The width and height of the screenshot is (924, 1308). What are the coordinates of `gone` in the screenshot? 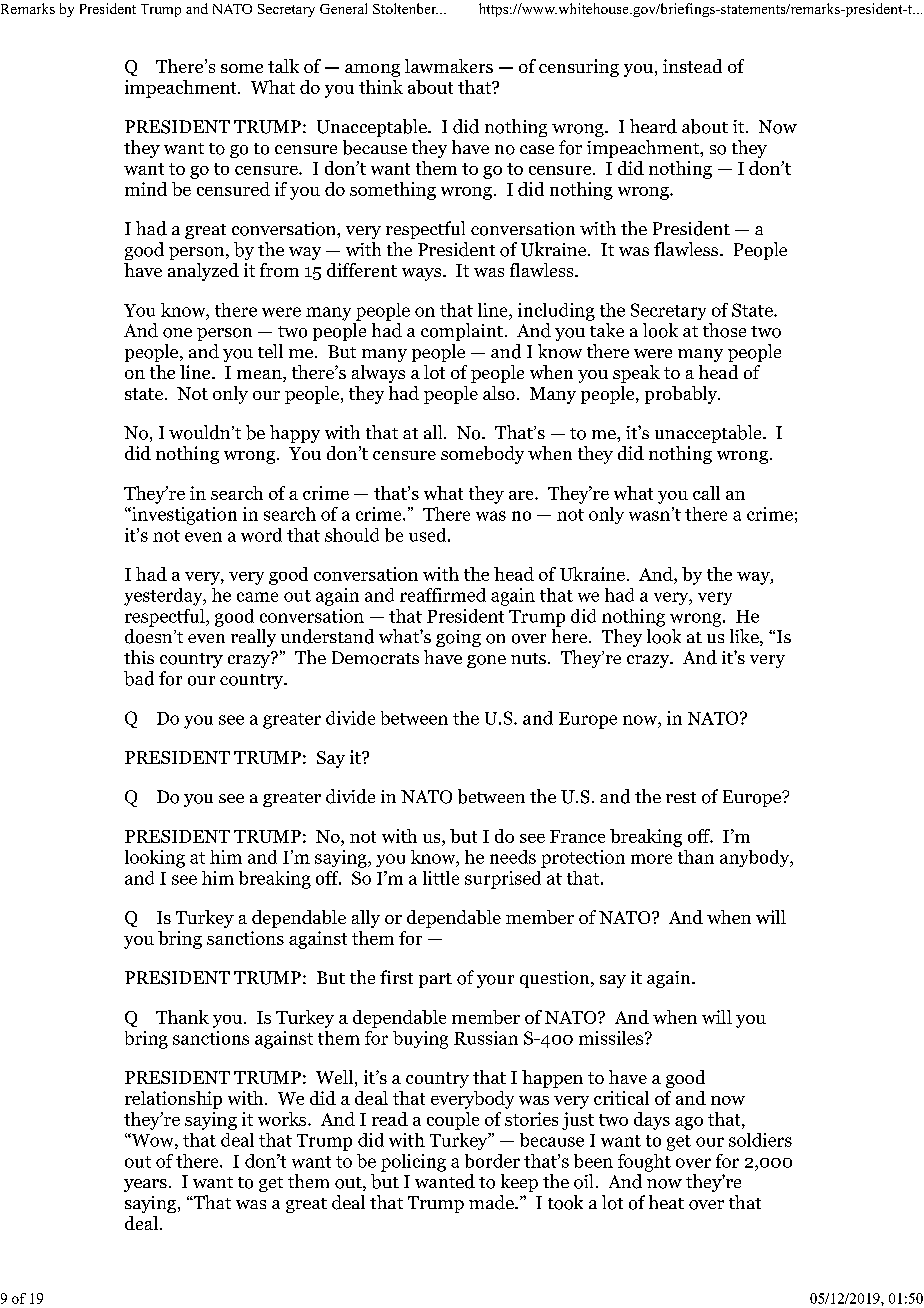 It's located at (486, 661).
